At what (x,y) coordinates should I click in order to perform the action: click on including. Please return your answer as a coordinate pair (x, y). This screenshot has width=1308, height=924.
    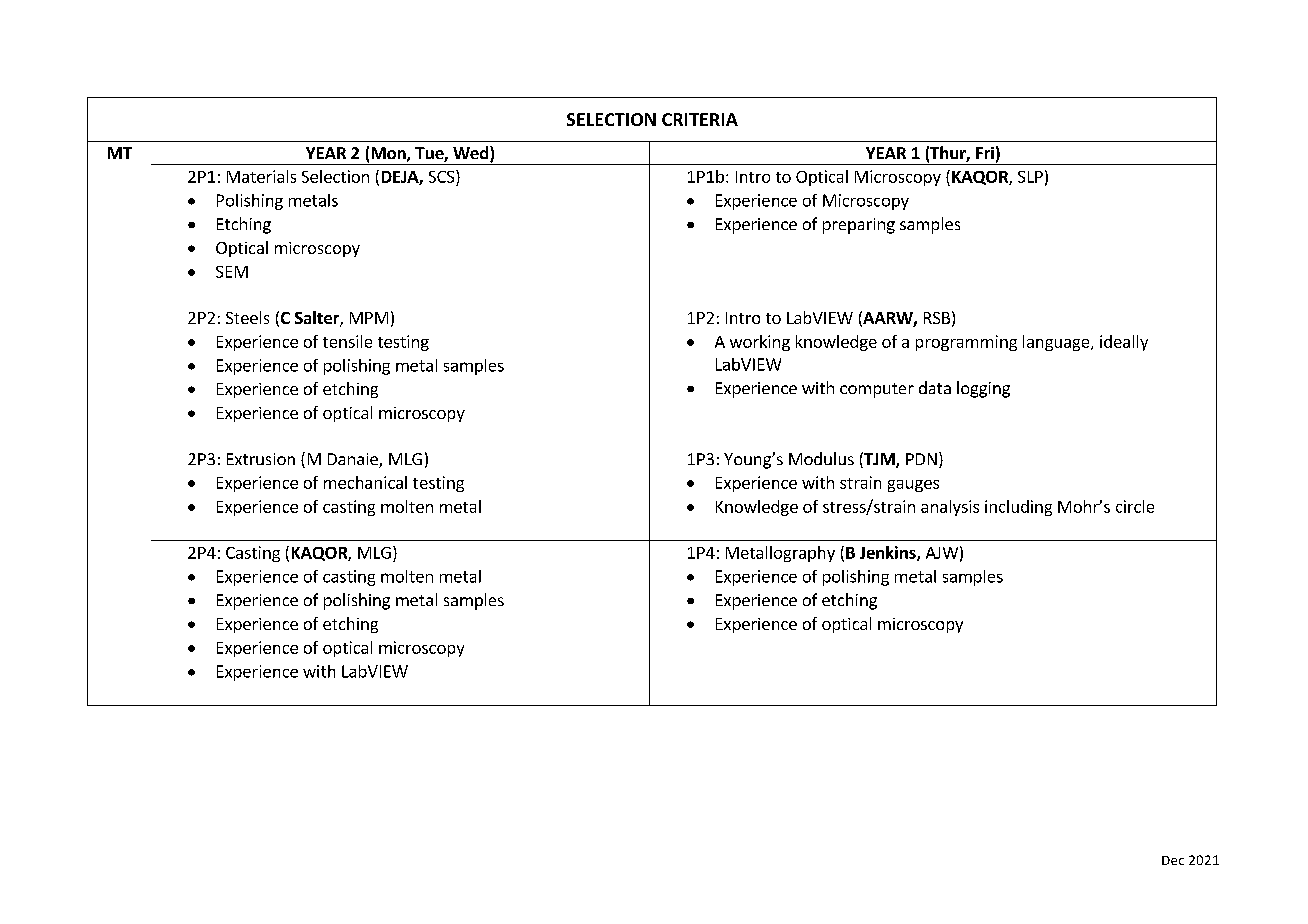
    Looking at the image, I should click on (1018, 508).
